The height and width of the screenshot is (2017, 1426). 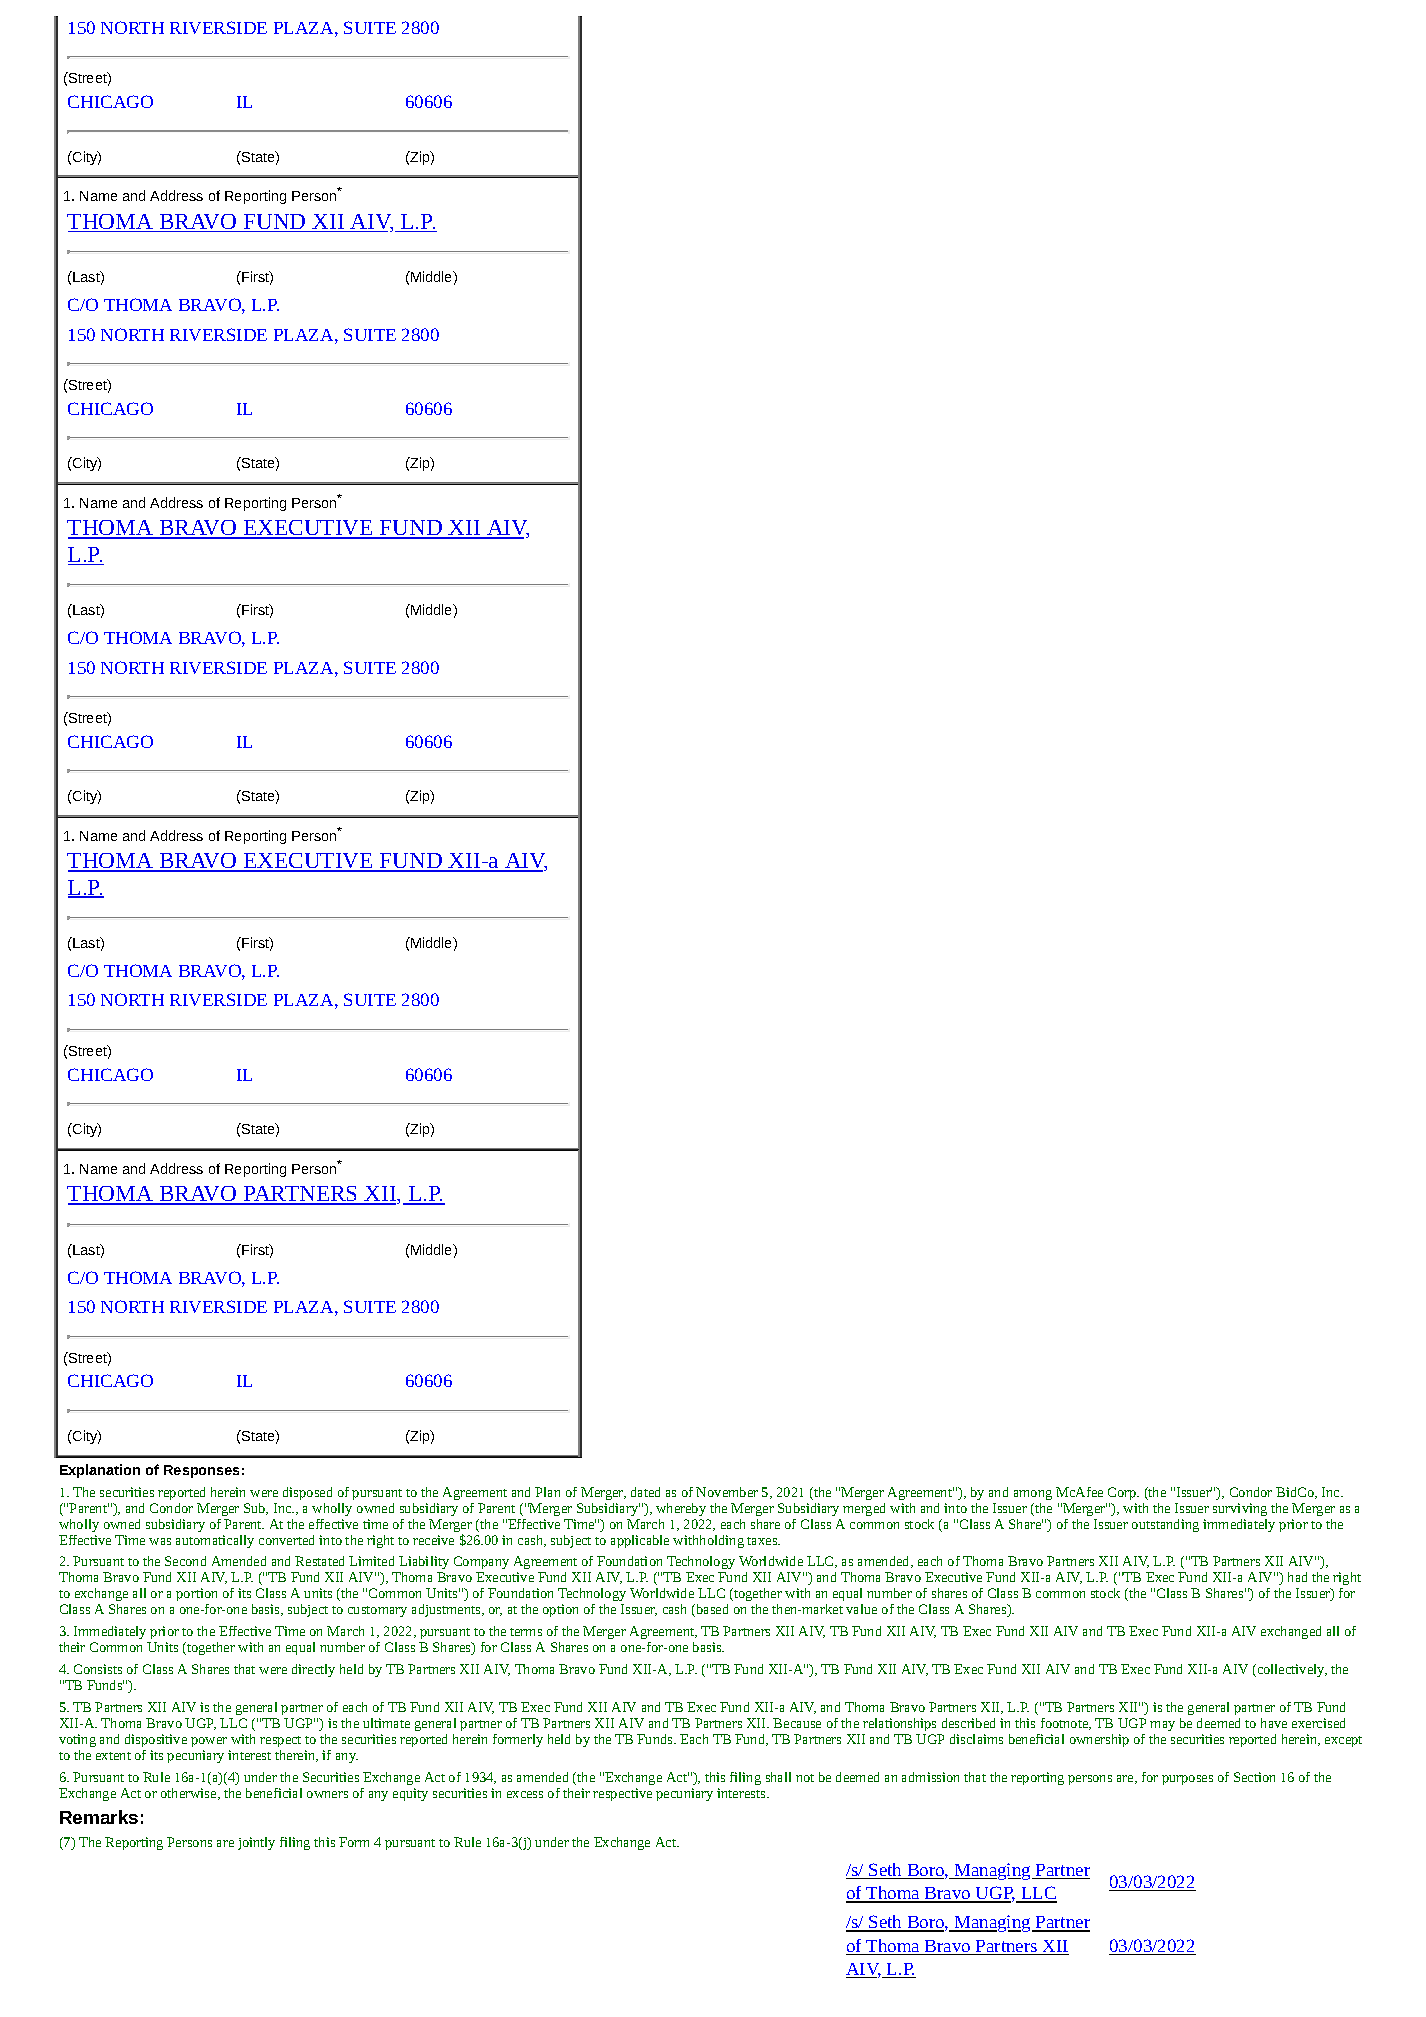 I want to click on shall, so click(x=778, y=1777).
